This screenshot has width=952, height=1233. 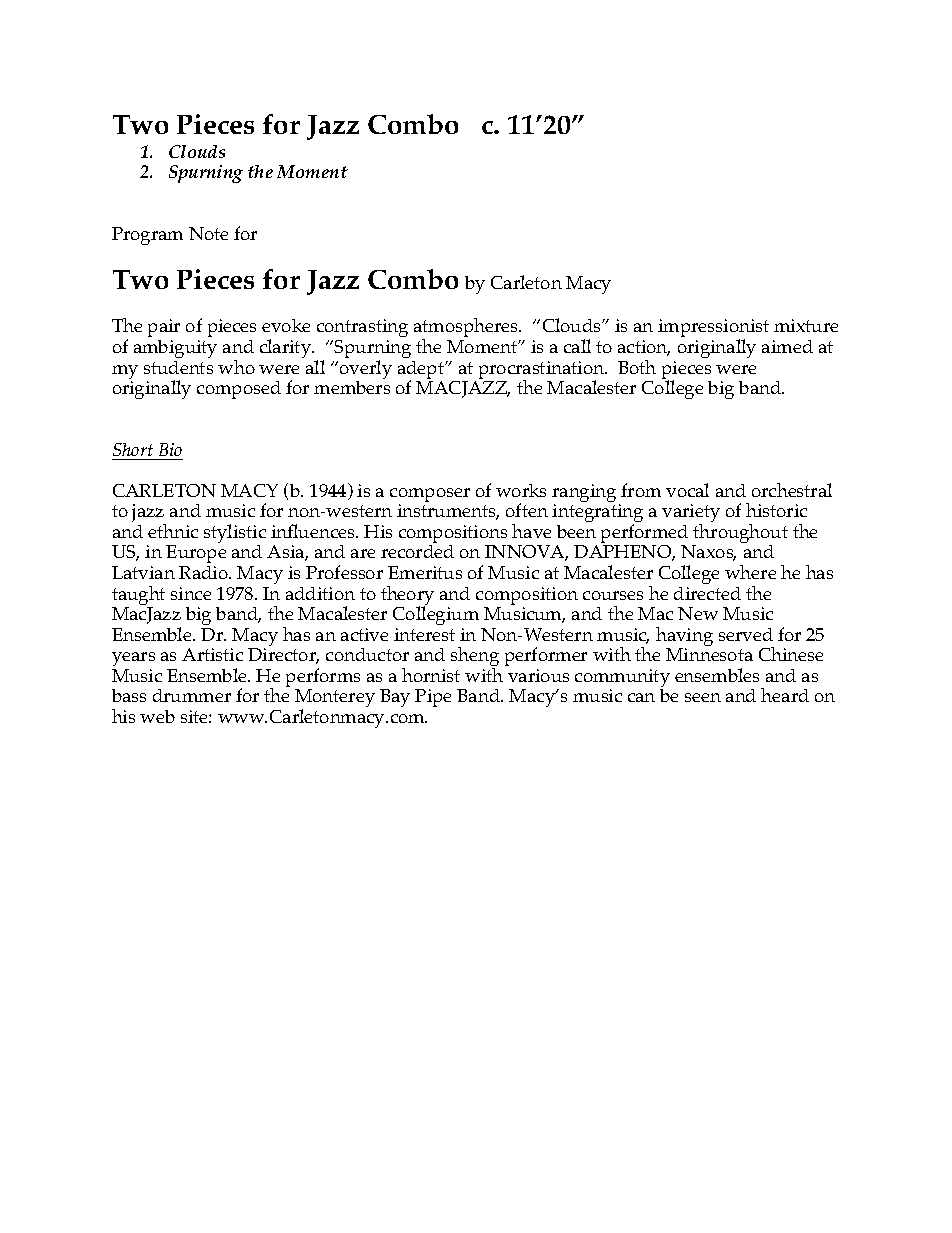 What do you see at coordinates (208, 233) in the screenshot?
I see `Note` at bounding box center [208, 233].
